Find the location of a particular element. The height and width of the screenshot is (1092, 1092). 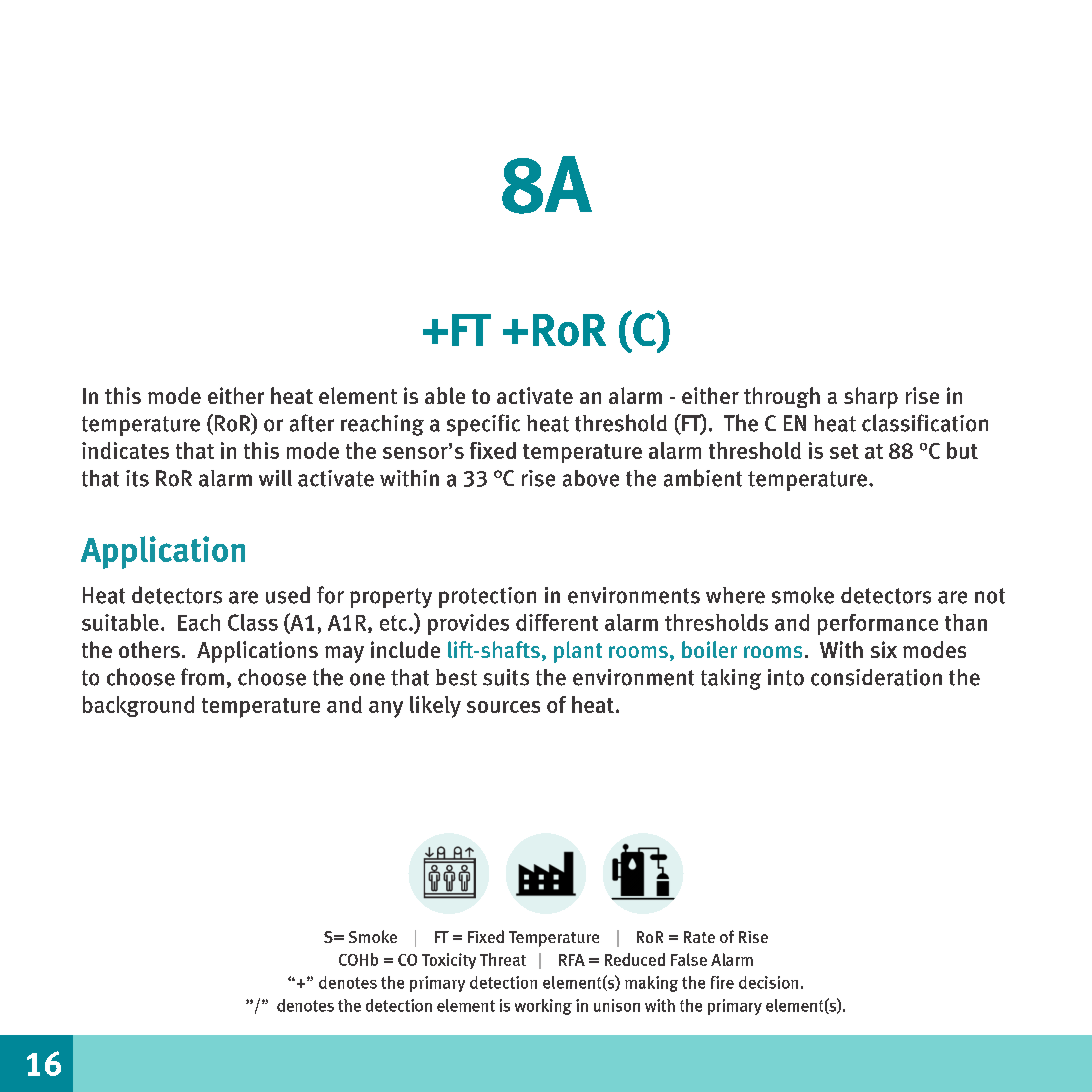

specific is located at coordinates (483, 425).
